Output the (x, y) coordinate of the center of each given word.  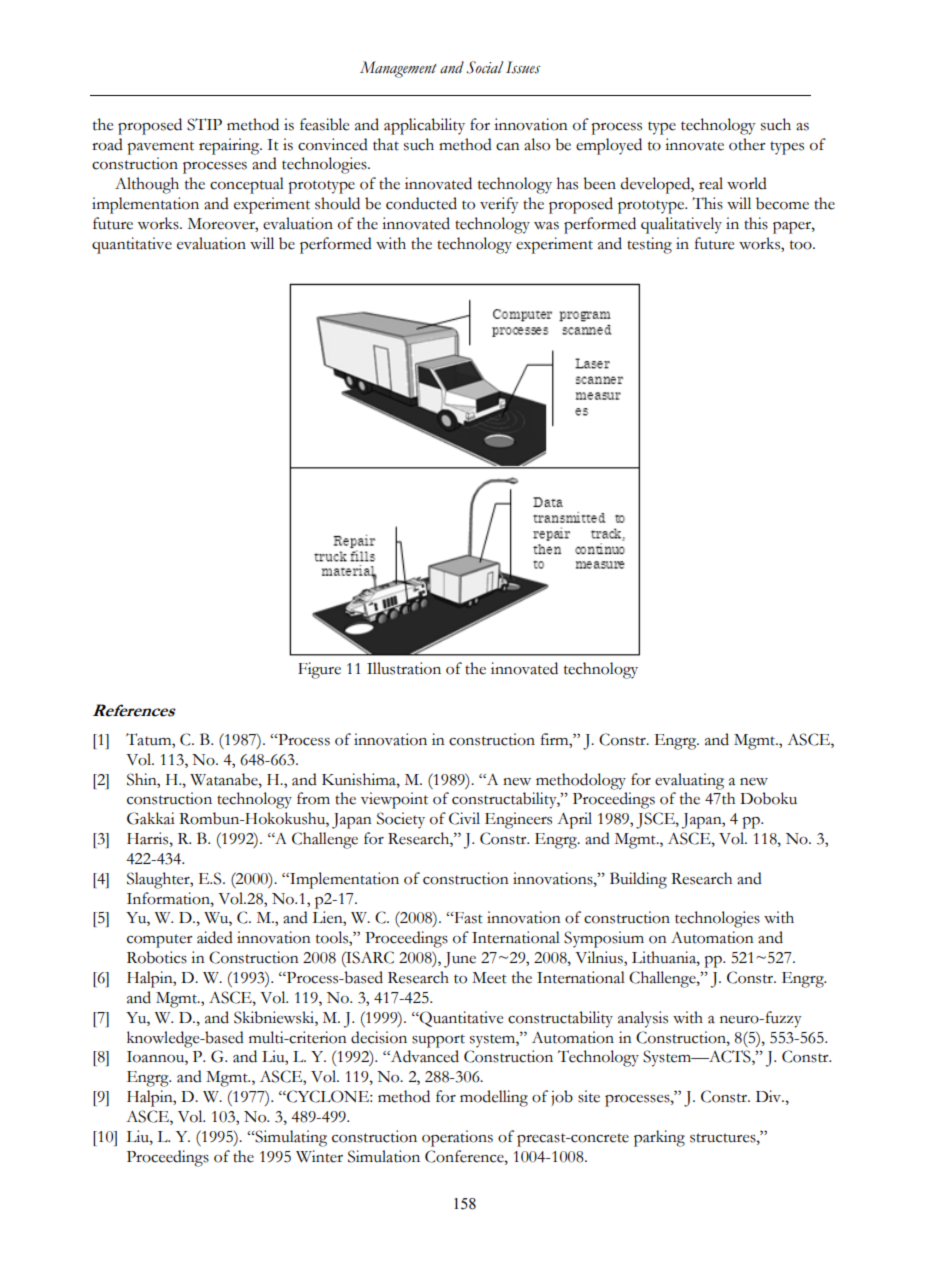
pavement (160, 148)
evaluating (689, 781)
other (747, 144)
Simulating (290, 1138)
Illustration (404, 668)
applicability (424, 126)
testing (649, 245)
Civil (464, 818)
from (313, 798)
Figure (319, 670)
